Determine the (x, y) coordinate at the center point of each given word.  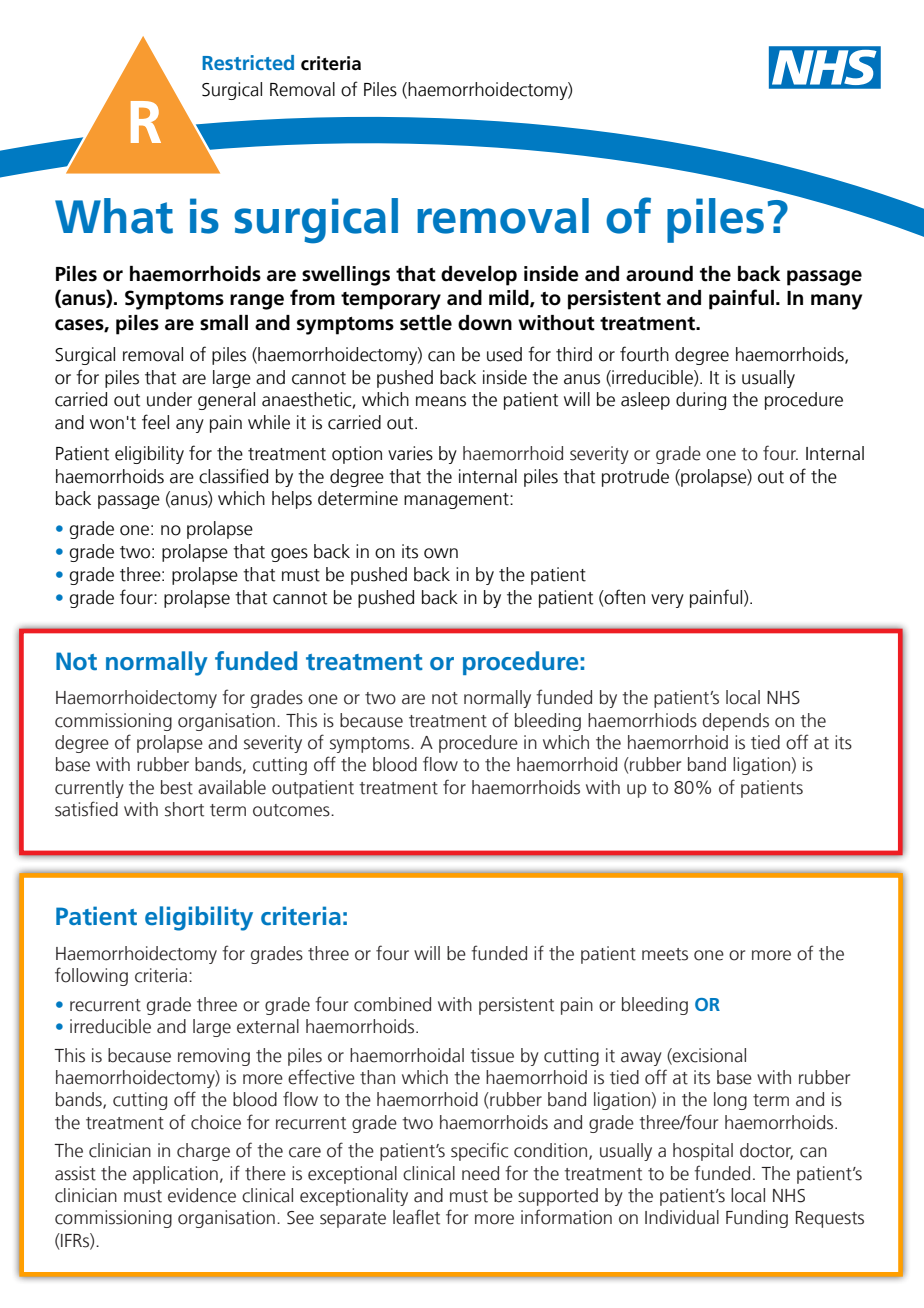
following (91, 976)
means (441, 401)
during (701, 401)
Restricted (248, 62)
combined (392, 1004)
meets (665, 954)
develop (479, 276)
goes (289, 555)
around (659, 274)
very (667, 601)
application (175, 1175)
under (169, 399)
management (457, 501)
